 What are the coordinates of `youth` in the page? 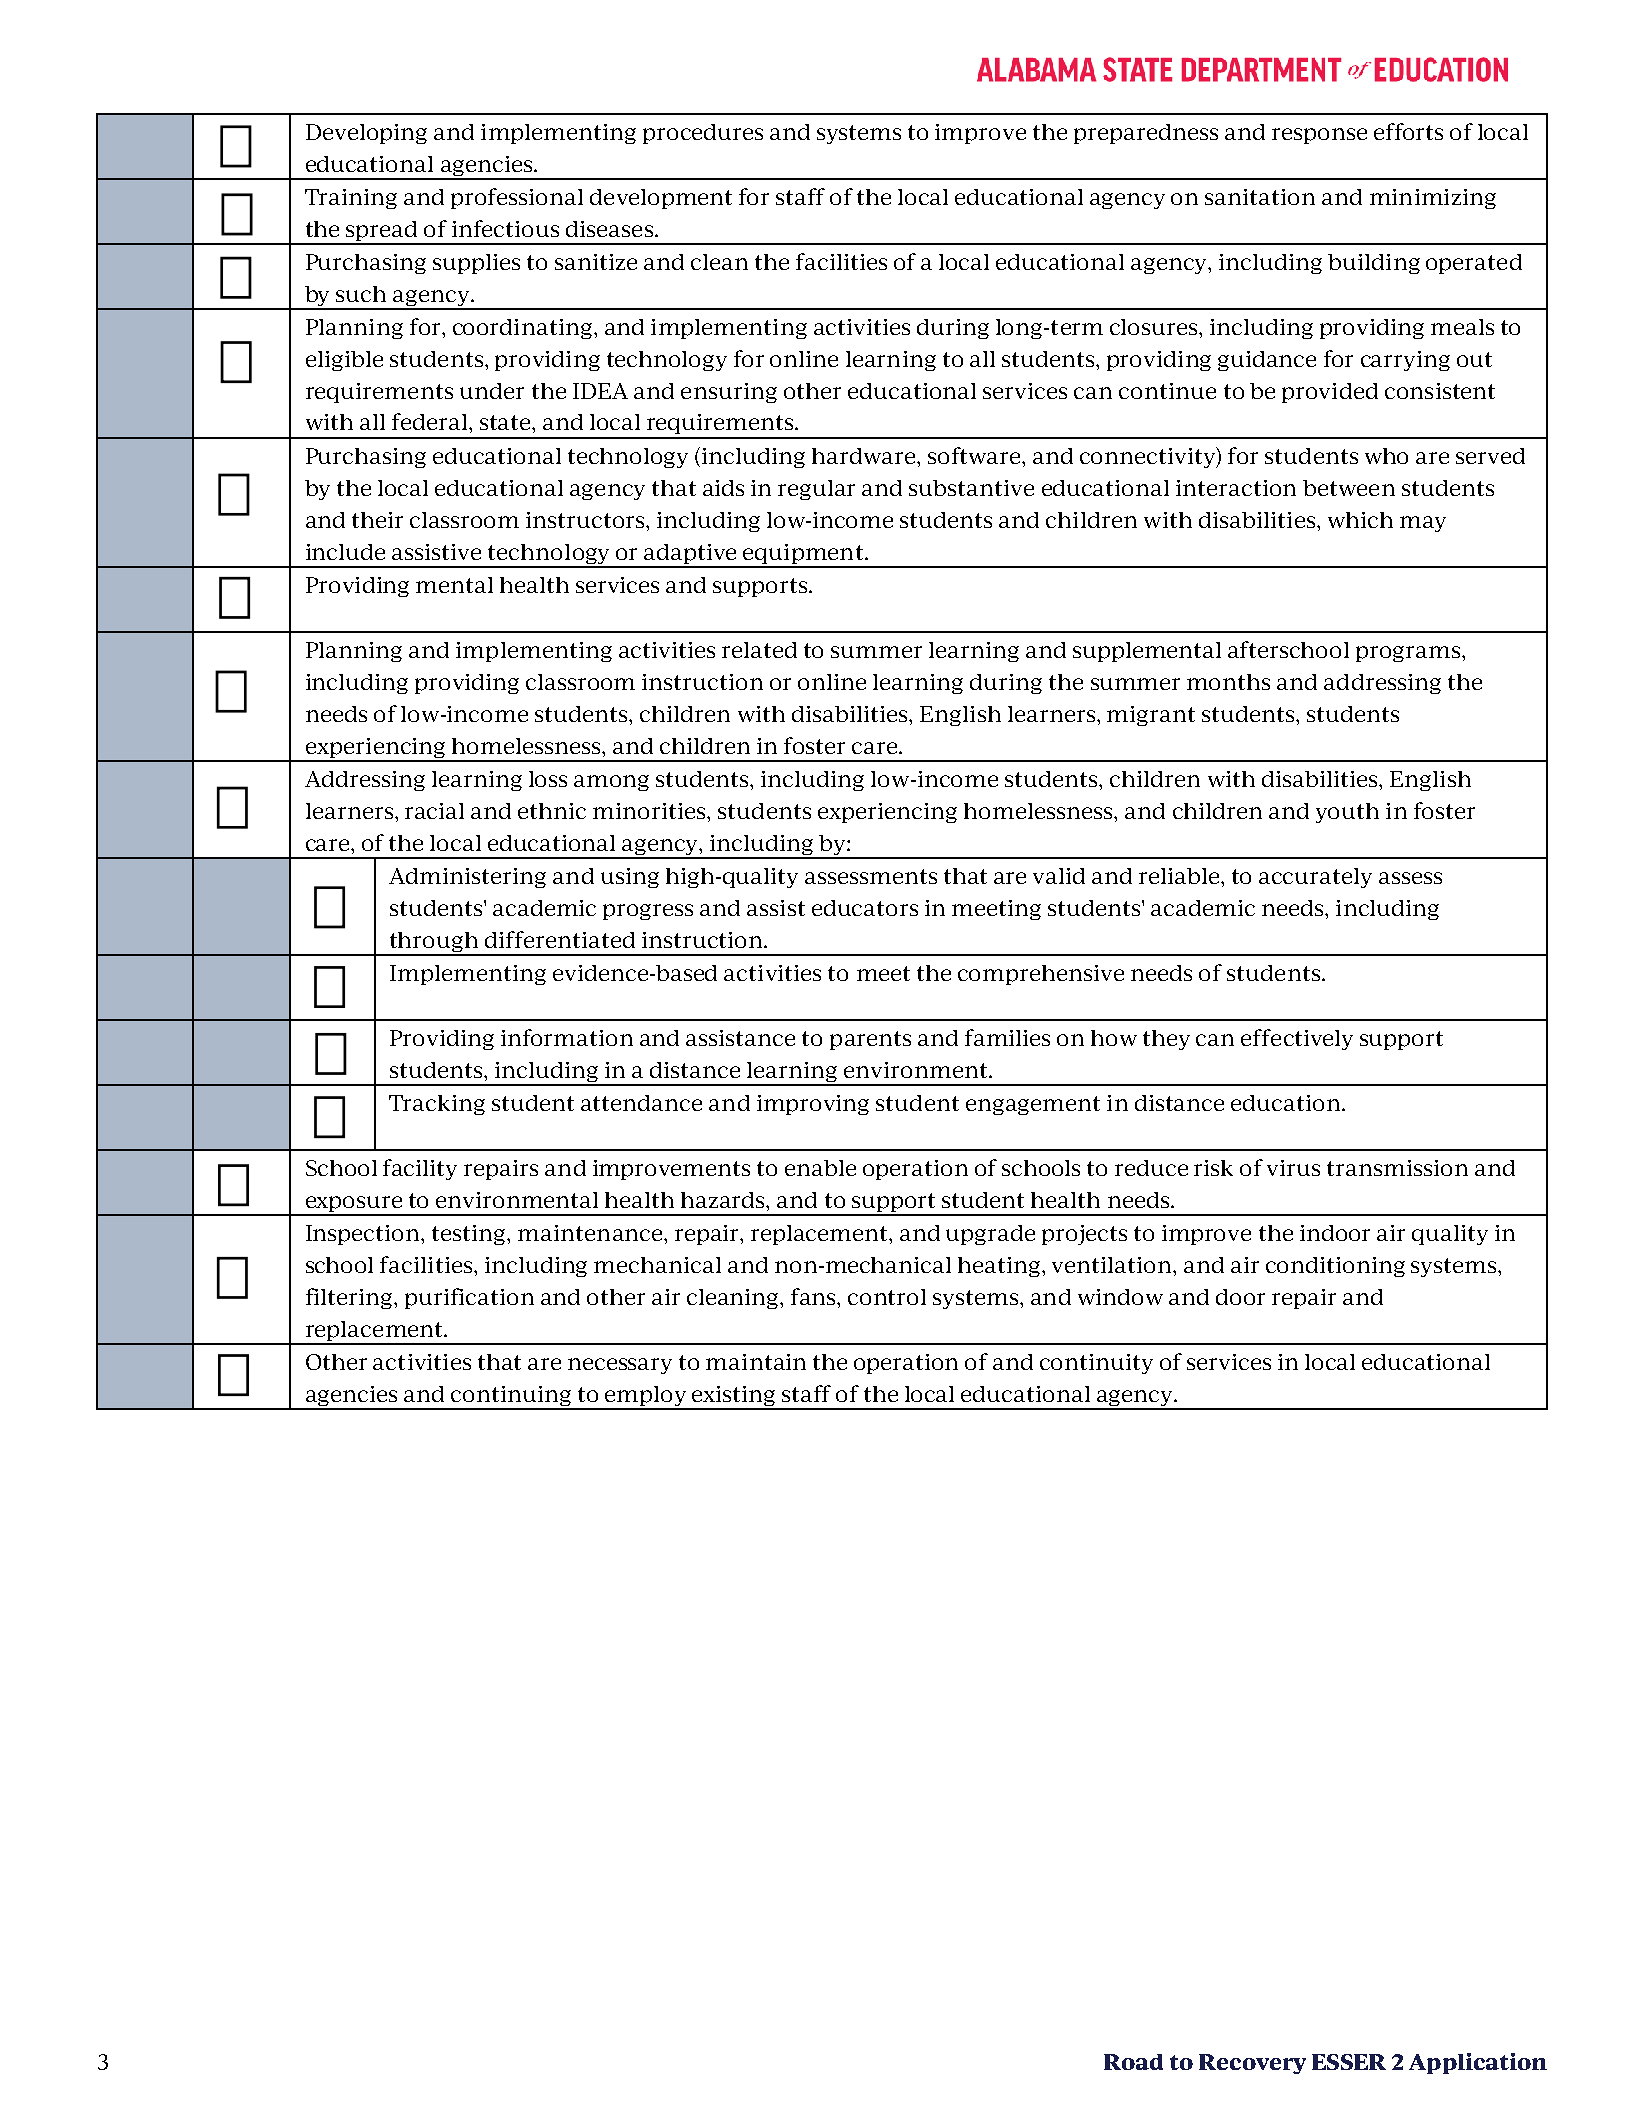 It's located at (1347, 813).
